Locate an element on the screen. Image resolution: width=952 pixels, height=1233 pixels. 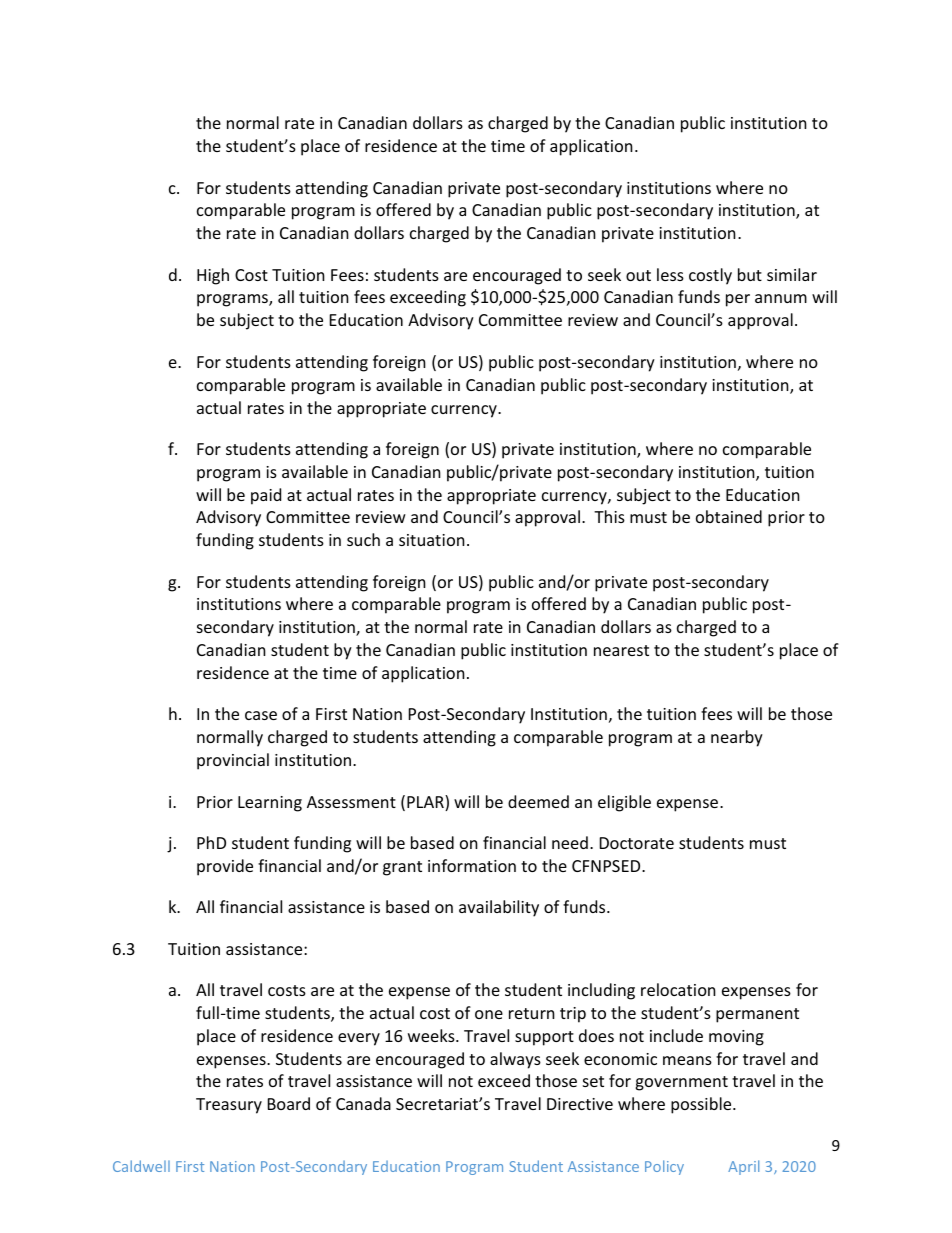
out is located at coordinates (638, 275).
